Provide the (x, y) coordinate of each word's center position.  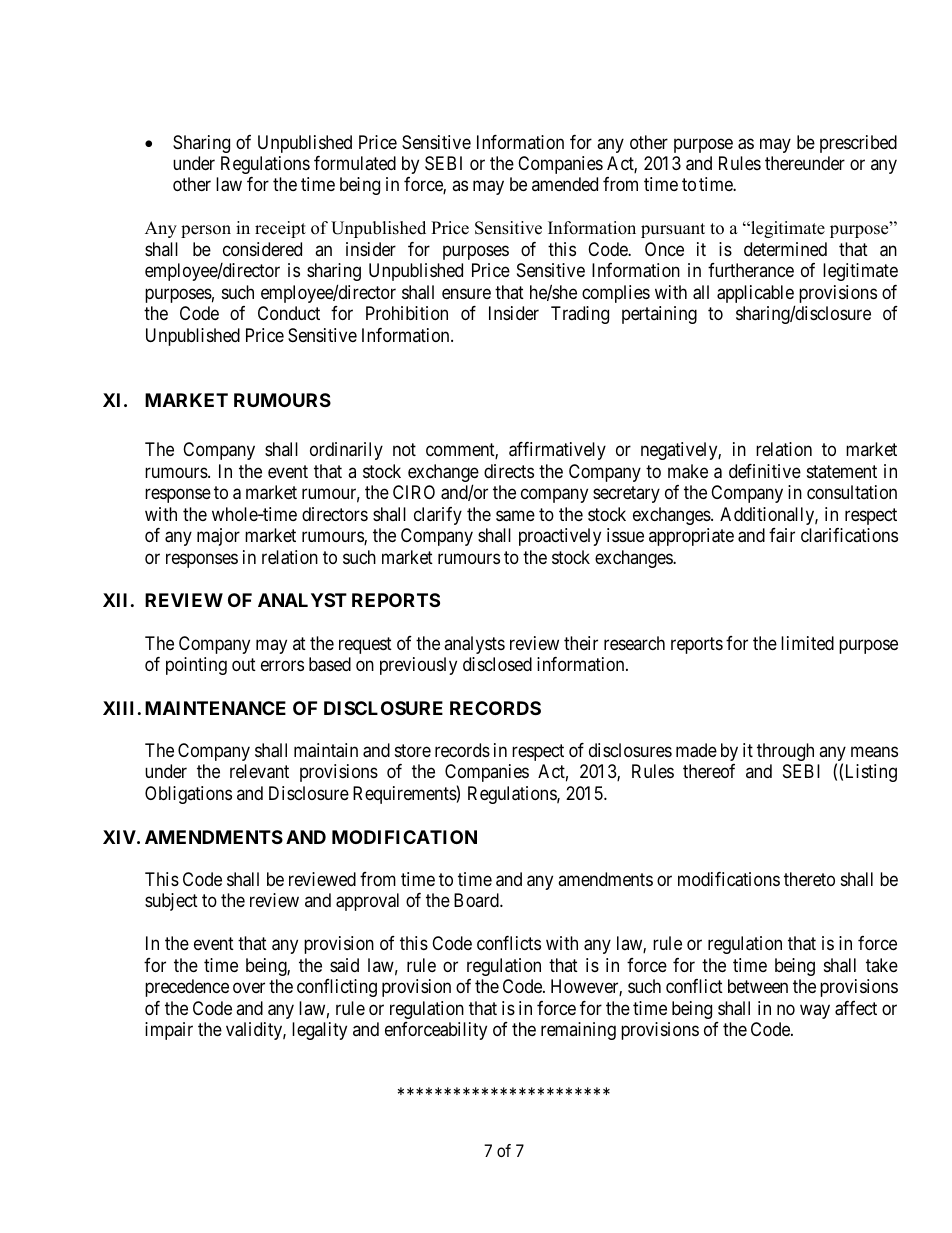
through (785, 752)
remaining (578, 1031)
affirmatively (557, 451)
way (815, 1011)
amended (565, 184)
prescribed (858, 144)
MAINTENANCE (215, 708)
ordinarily (346, 451)
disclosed (497, 664)
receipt (280, 229)
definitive (765, 471)
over (249, 988)
